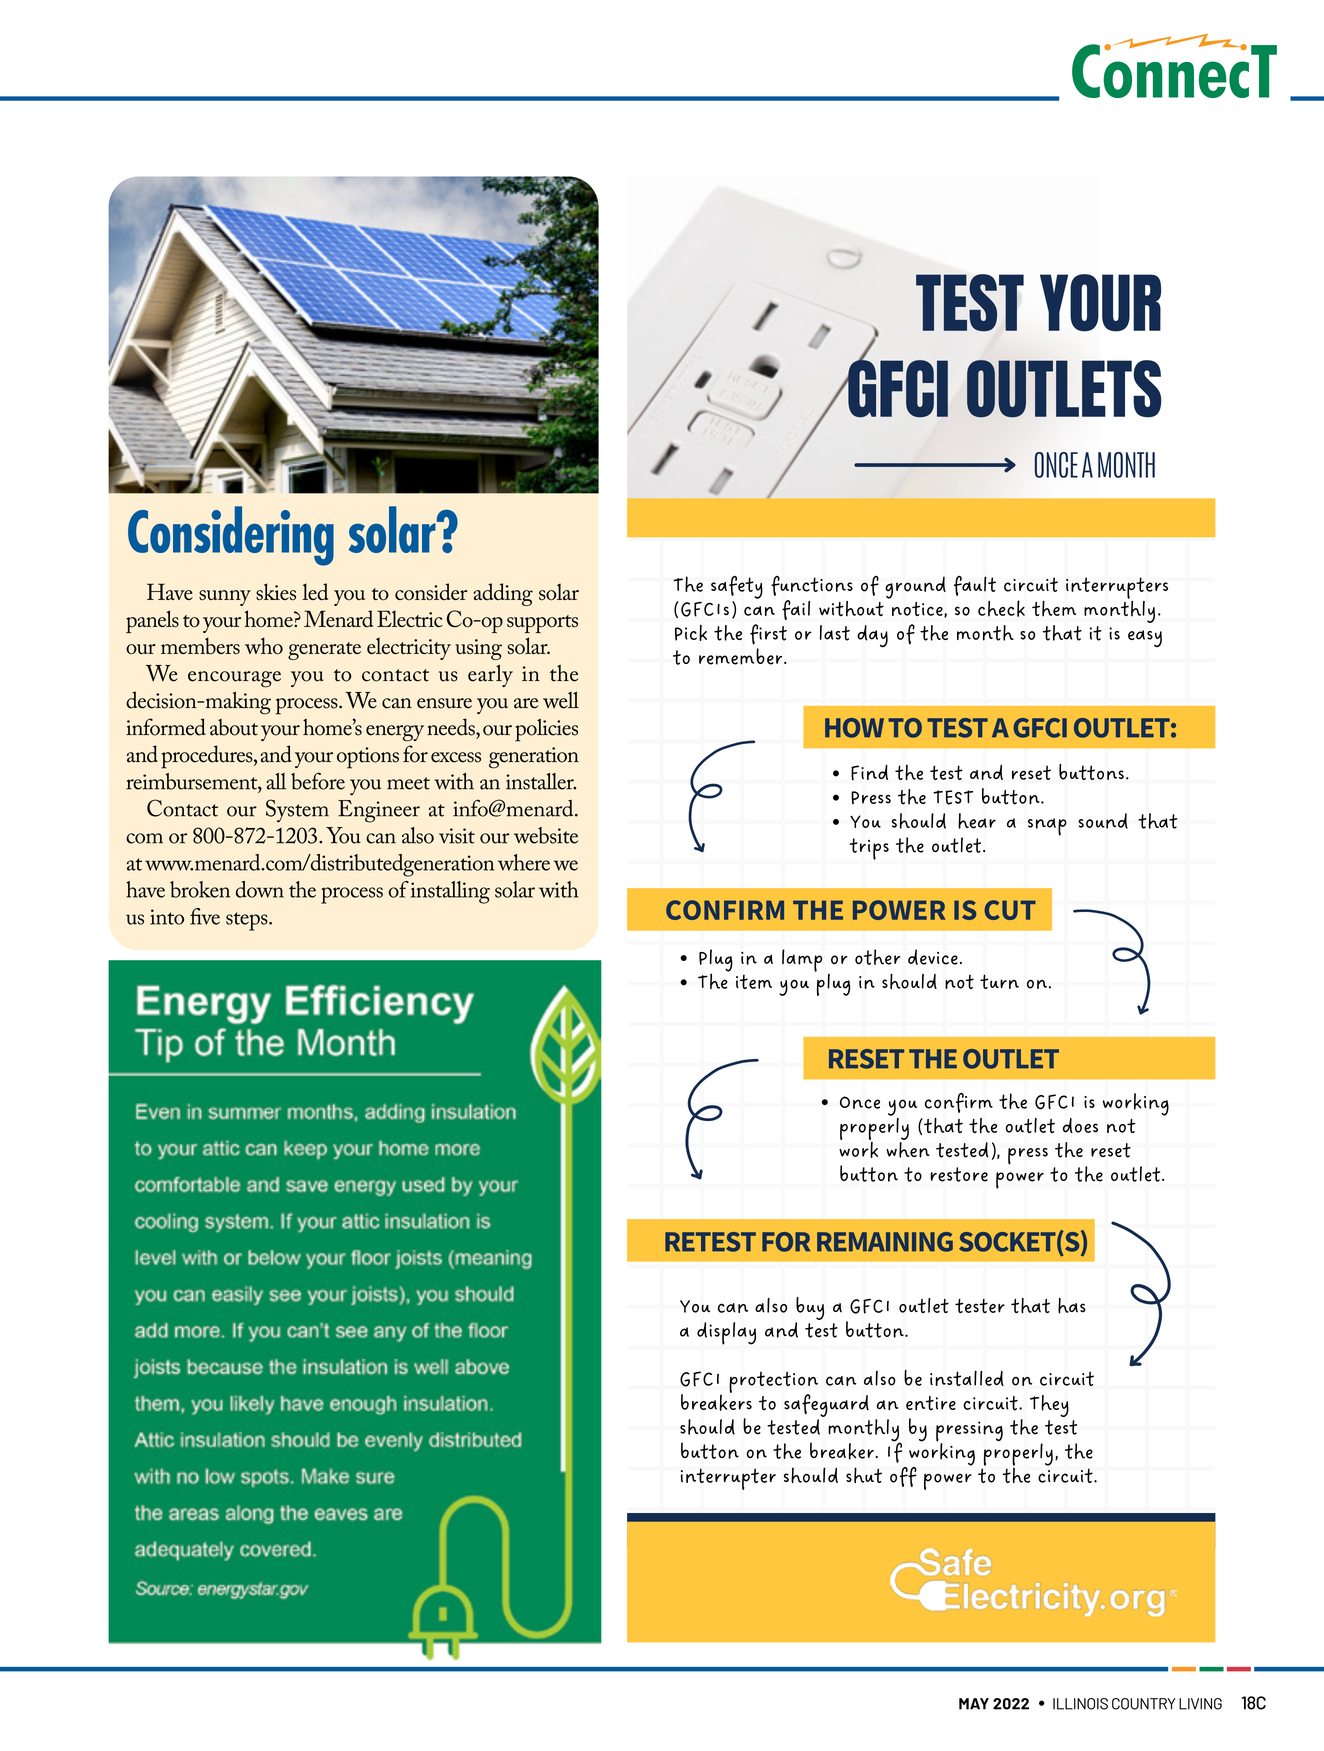 The height and width of the image is (1751, 1324). Describe the element at coordinates (773, 1383) in the image. I see `protection` at that location.
